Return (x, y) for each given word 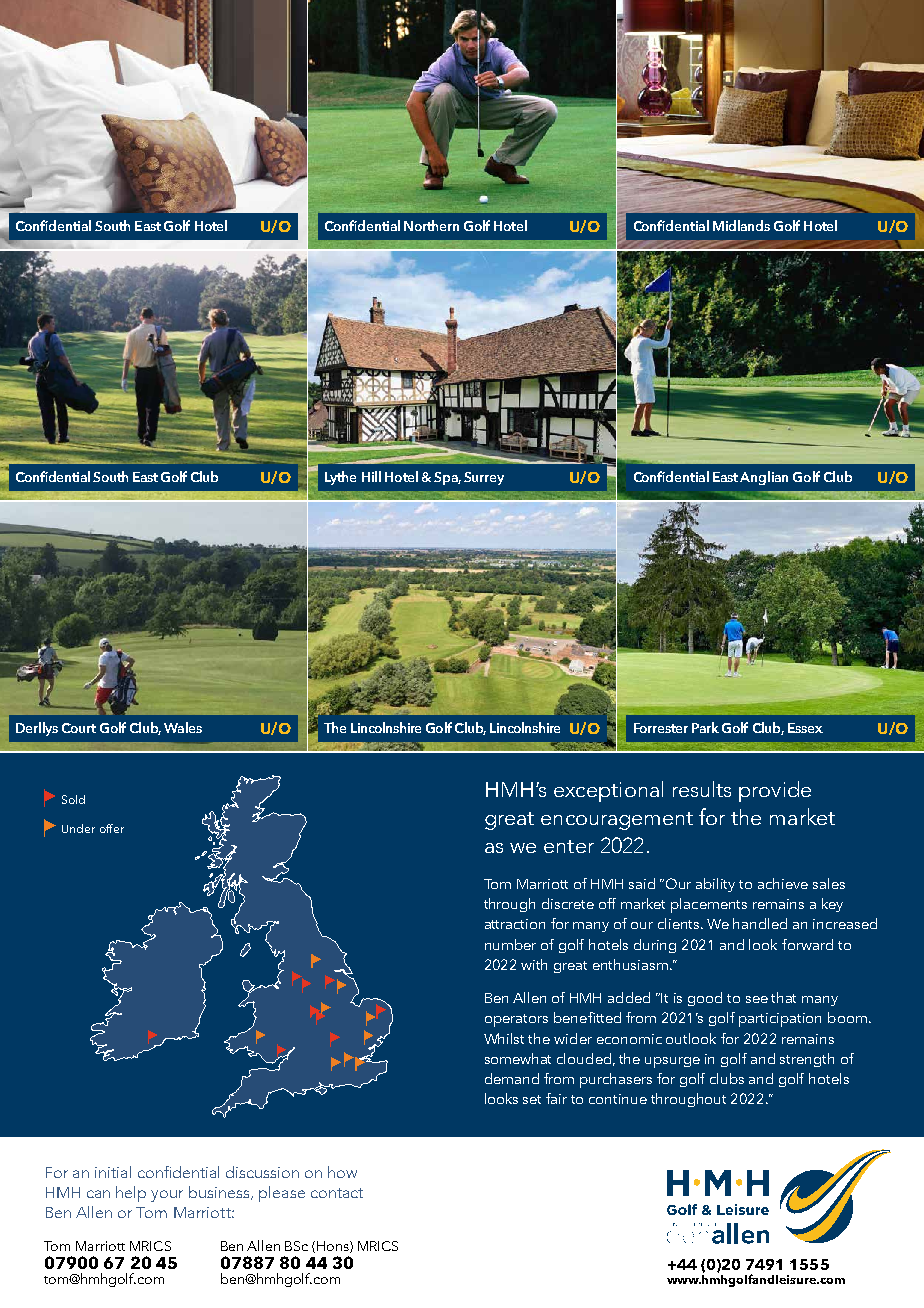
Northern (431, 225)
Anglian (764, 478)
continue (618, 1099)
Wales (183, 727)
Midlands (741, 225)
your (167, 1196)
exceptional (608, 791)
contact (337, 1193)
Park (705, 727)
